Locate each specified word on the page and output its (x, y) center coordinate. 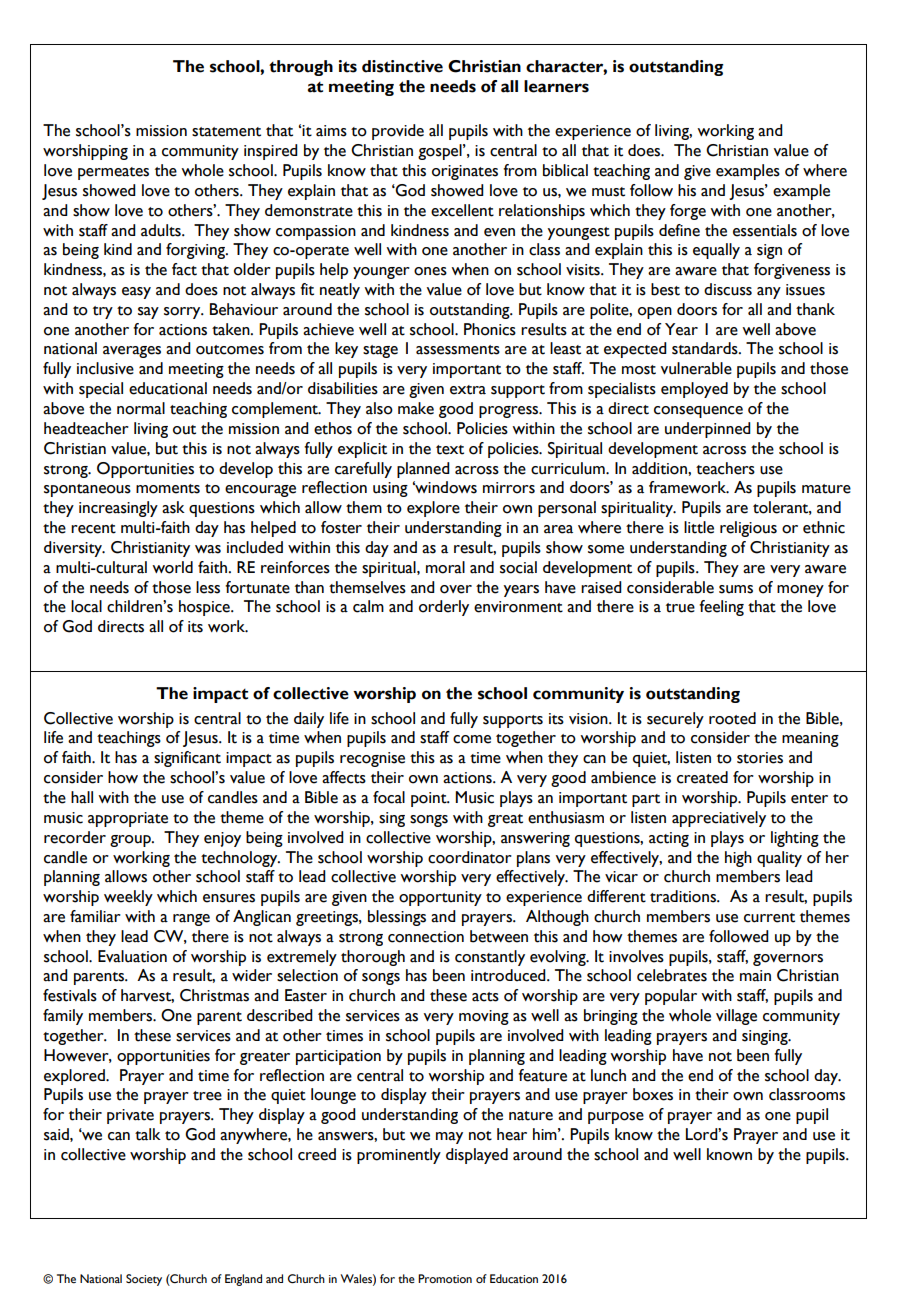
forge (688, 212)
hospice (205, 608)
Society (144, 1280)
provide (398, 132)
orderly (444, 608)
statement (226, 132)
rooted (732, 718)
